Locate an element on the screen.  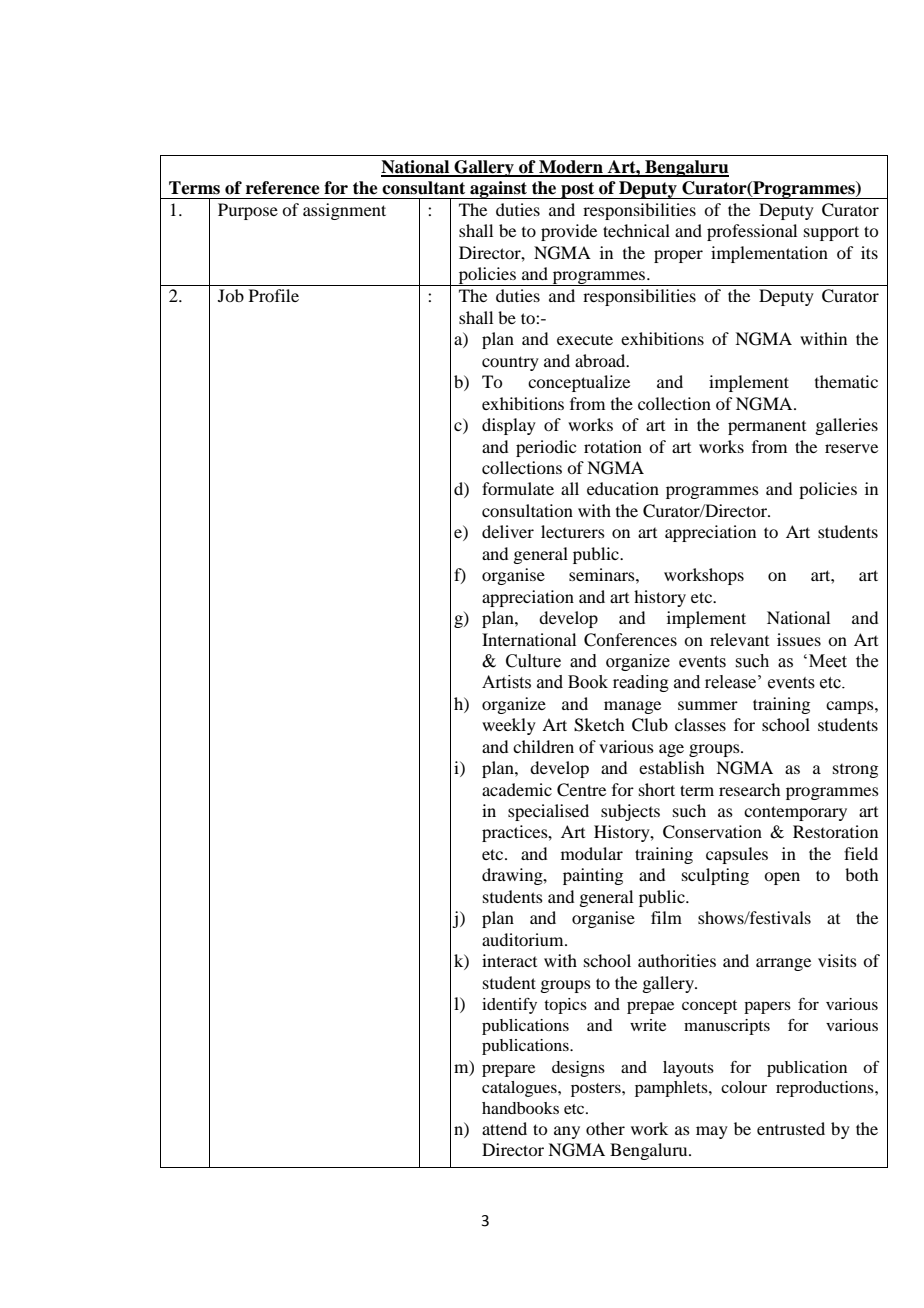
Artists is located at coordinates (506, 682).
